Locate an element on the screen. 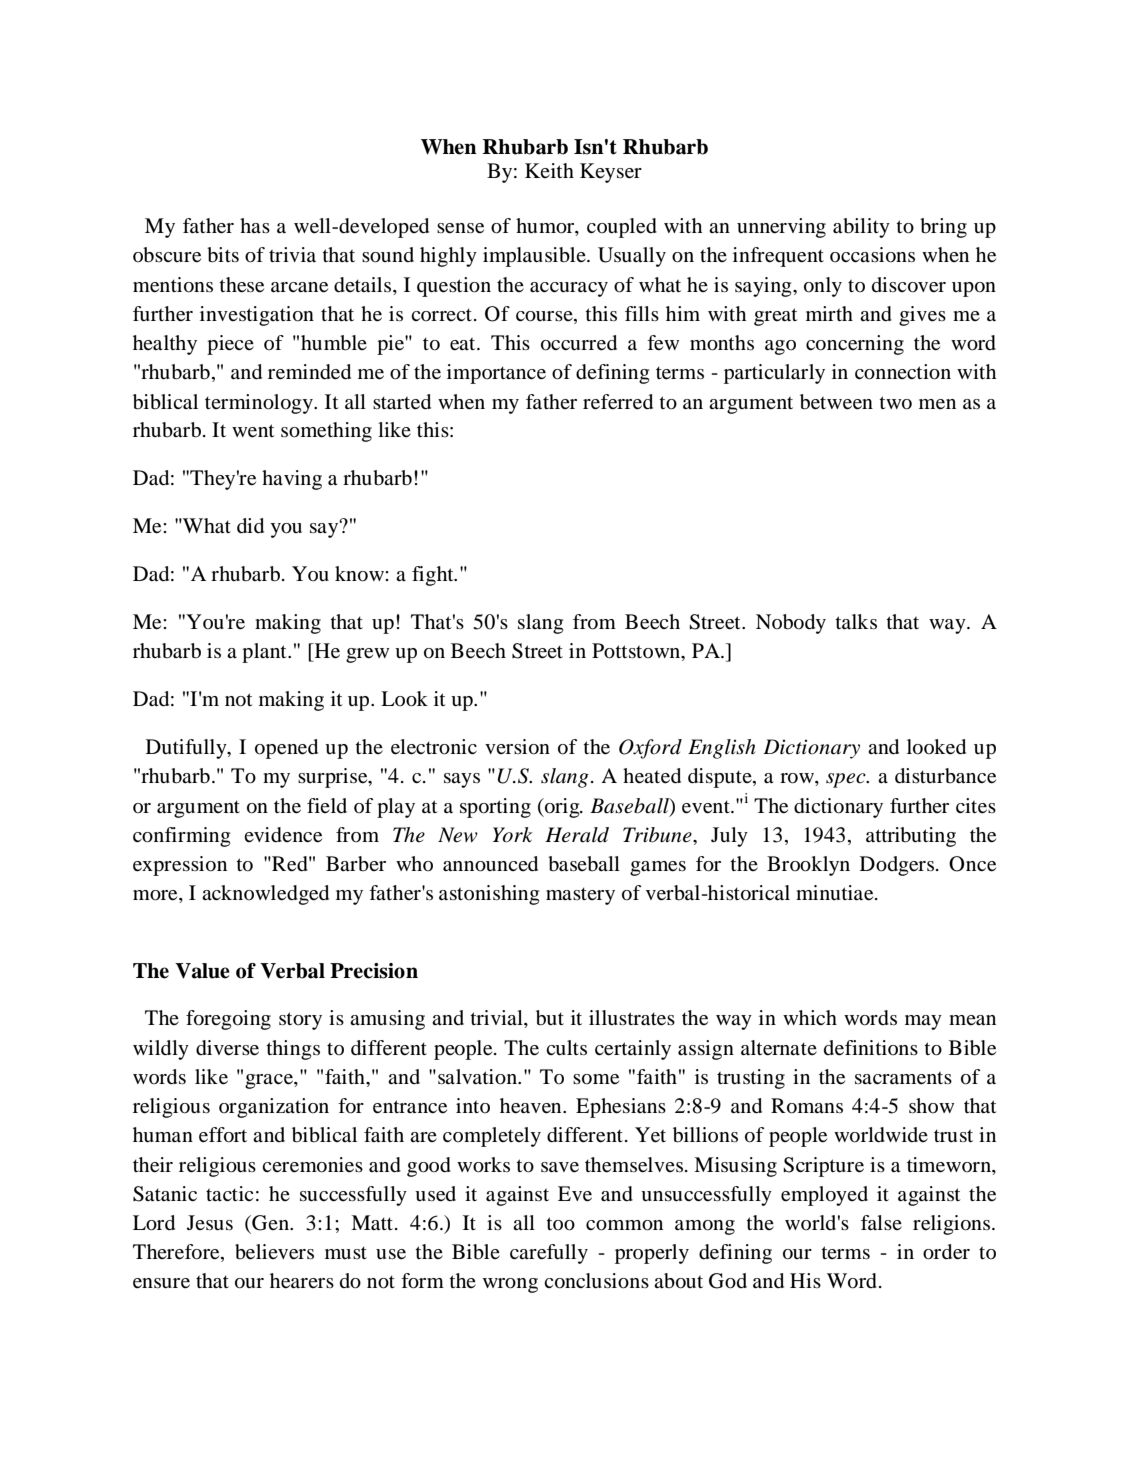 The image size is (1130, 1462). may is located at coordinates (923, 1022).
